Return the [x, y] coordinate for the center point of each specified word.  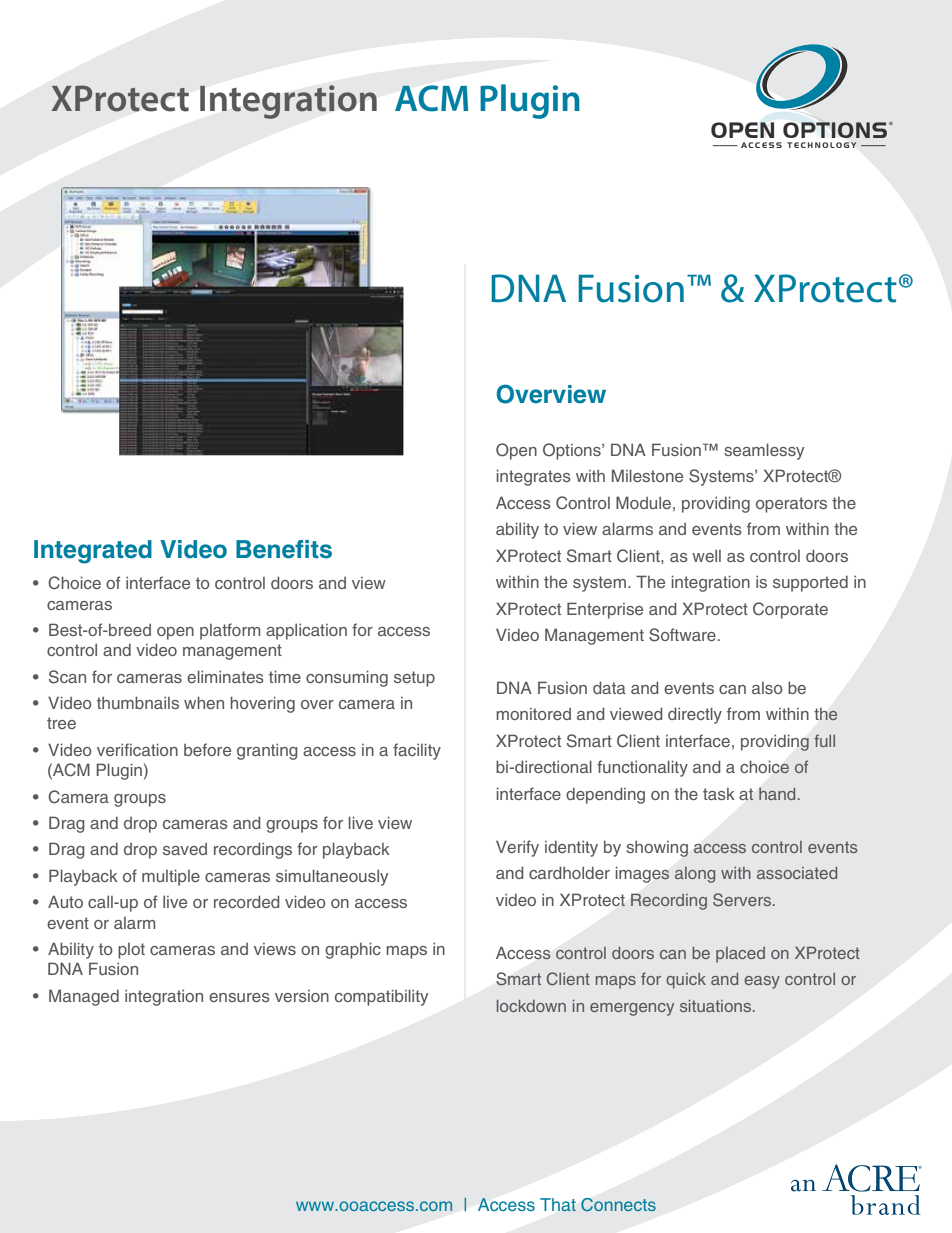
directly [695, 715]
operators [791, 505]
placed [740, 955]
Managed [84, 997]
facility [417, 751]
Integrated [93, 552]
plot [131, 951]
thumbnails [138, 702]
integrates [534, 477]
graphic [353, 950]
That [558, 1205]
